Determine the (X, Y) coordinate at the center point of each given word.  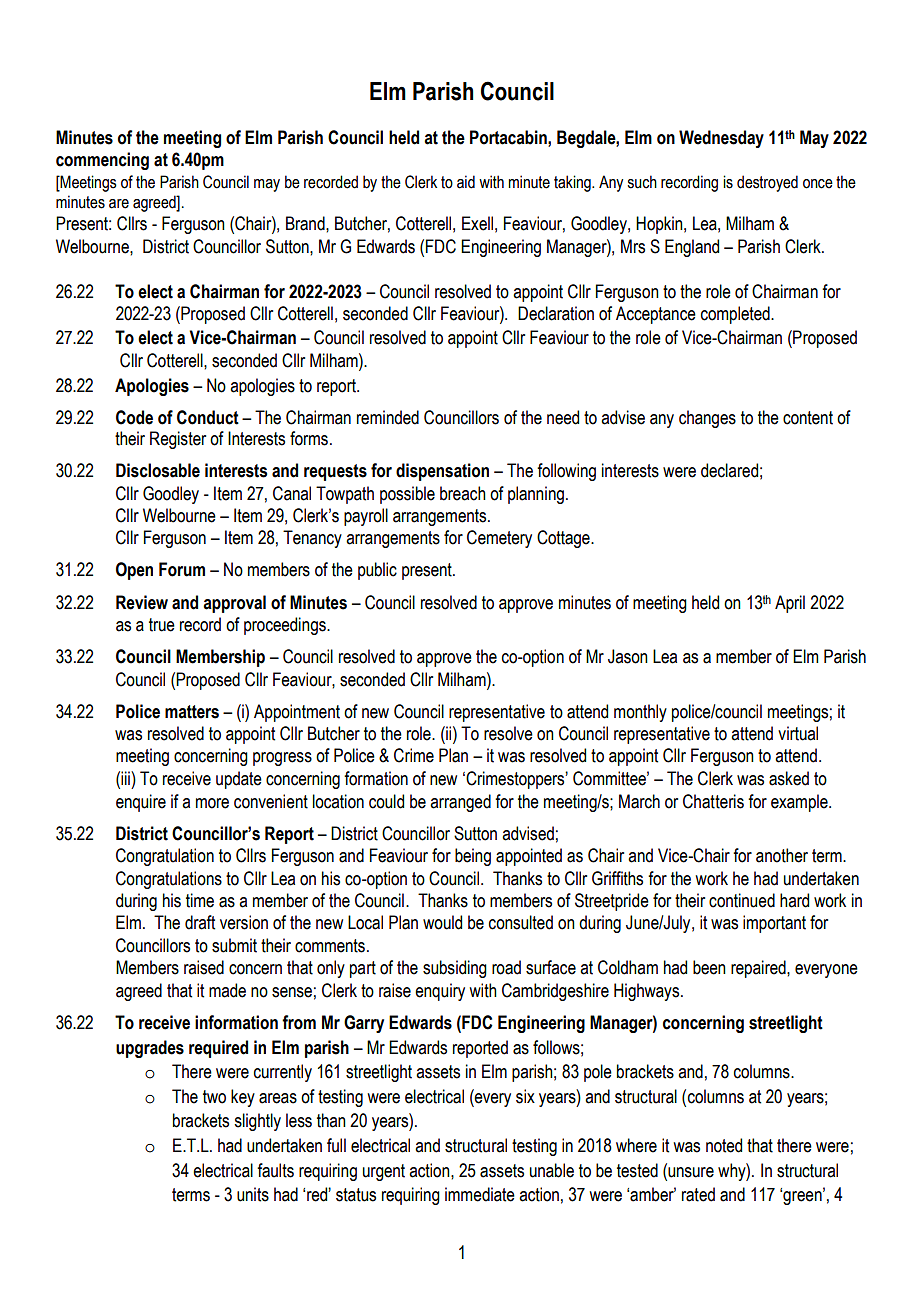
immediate (480, 1194)
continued (742, 900)
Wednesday (721, 139)
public (377, 571)
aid (466, 182)
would (442, 922)
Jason (628, 656)
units (253, 1194)
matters (192, 712)
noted (724, 1145)
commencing (102, 161)
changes (707, 419)
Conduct (208, 417)
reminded (388, 417)
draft (200, 922)
